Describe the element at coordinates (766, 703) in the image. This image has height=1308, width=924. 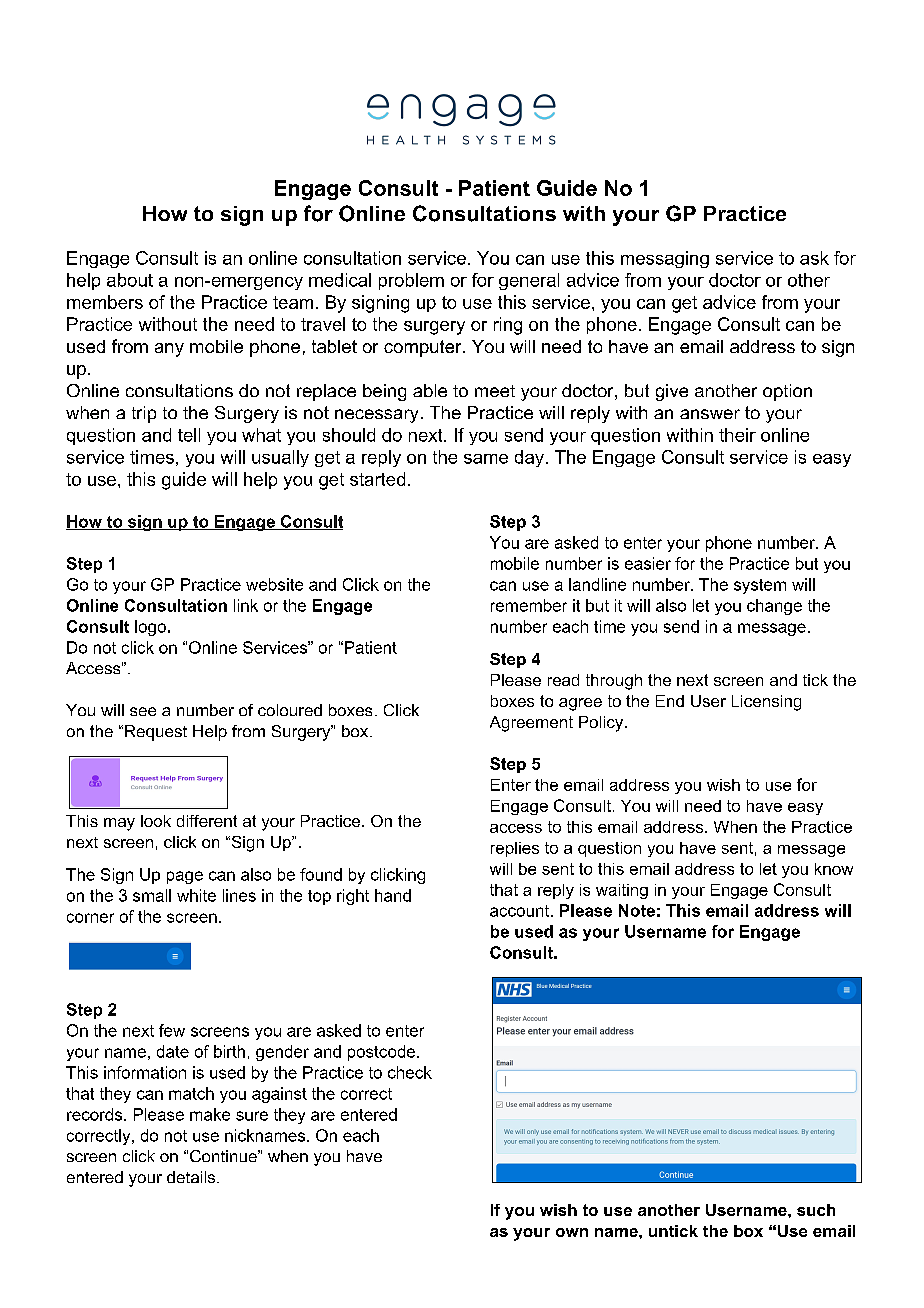
I see `Licensing` at that location.
